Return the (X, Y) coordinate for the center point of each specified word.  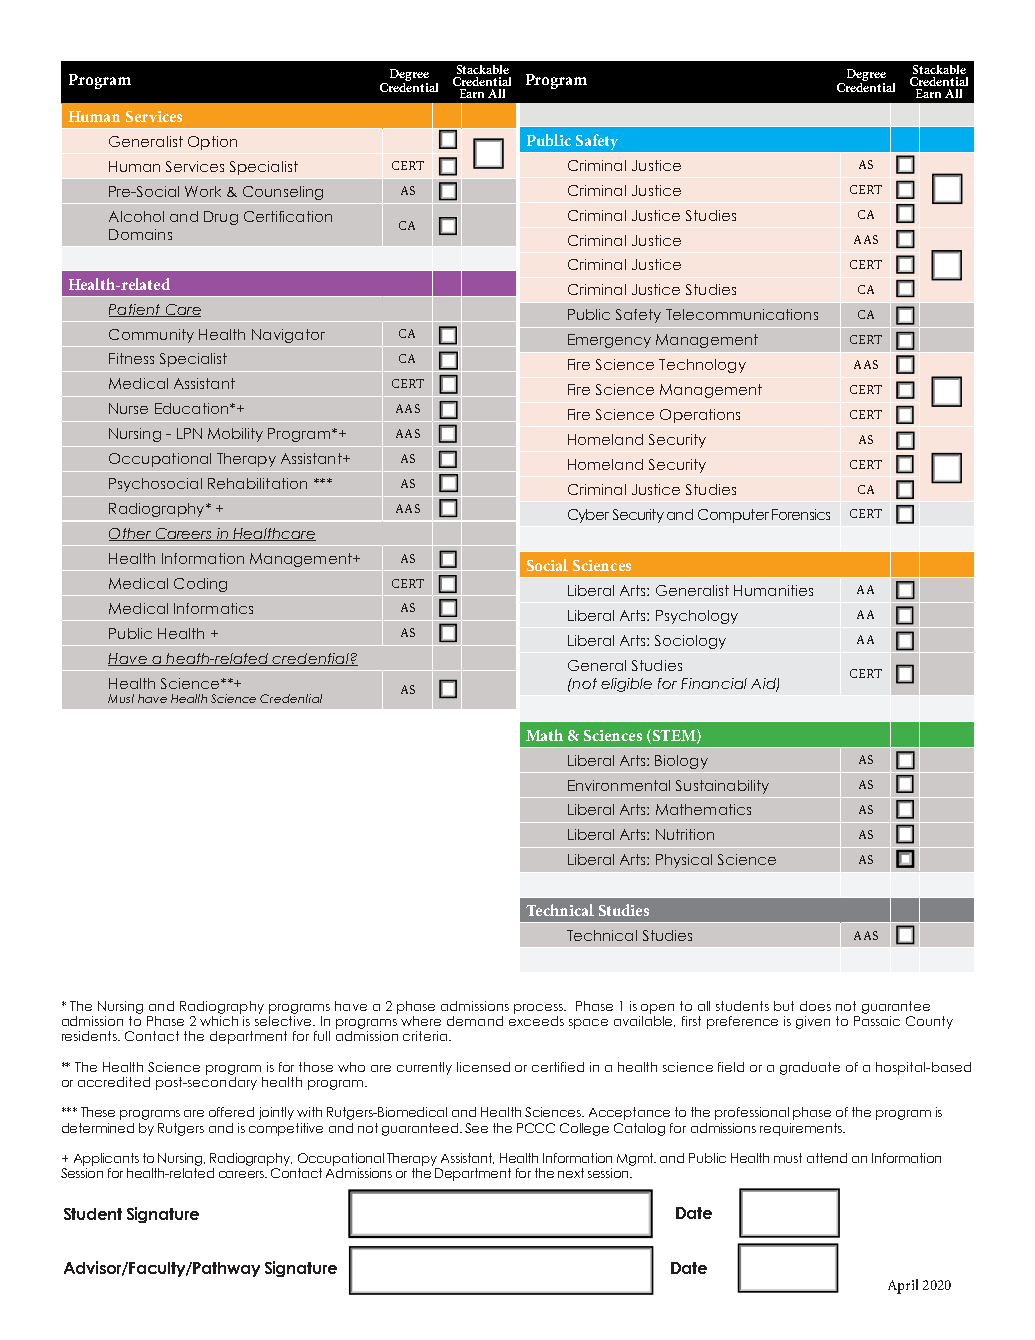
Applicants (106, 1159)
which (220, 1019)
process (540, 1009)
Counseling (283, 193)
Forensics (801, 514)
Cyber (588, 516)
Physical (684, 861)
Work (203, 191)
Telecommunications (742, 314)
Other (131, 534)
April (903, 1286)
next (571, 1173)
